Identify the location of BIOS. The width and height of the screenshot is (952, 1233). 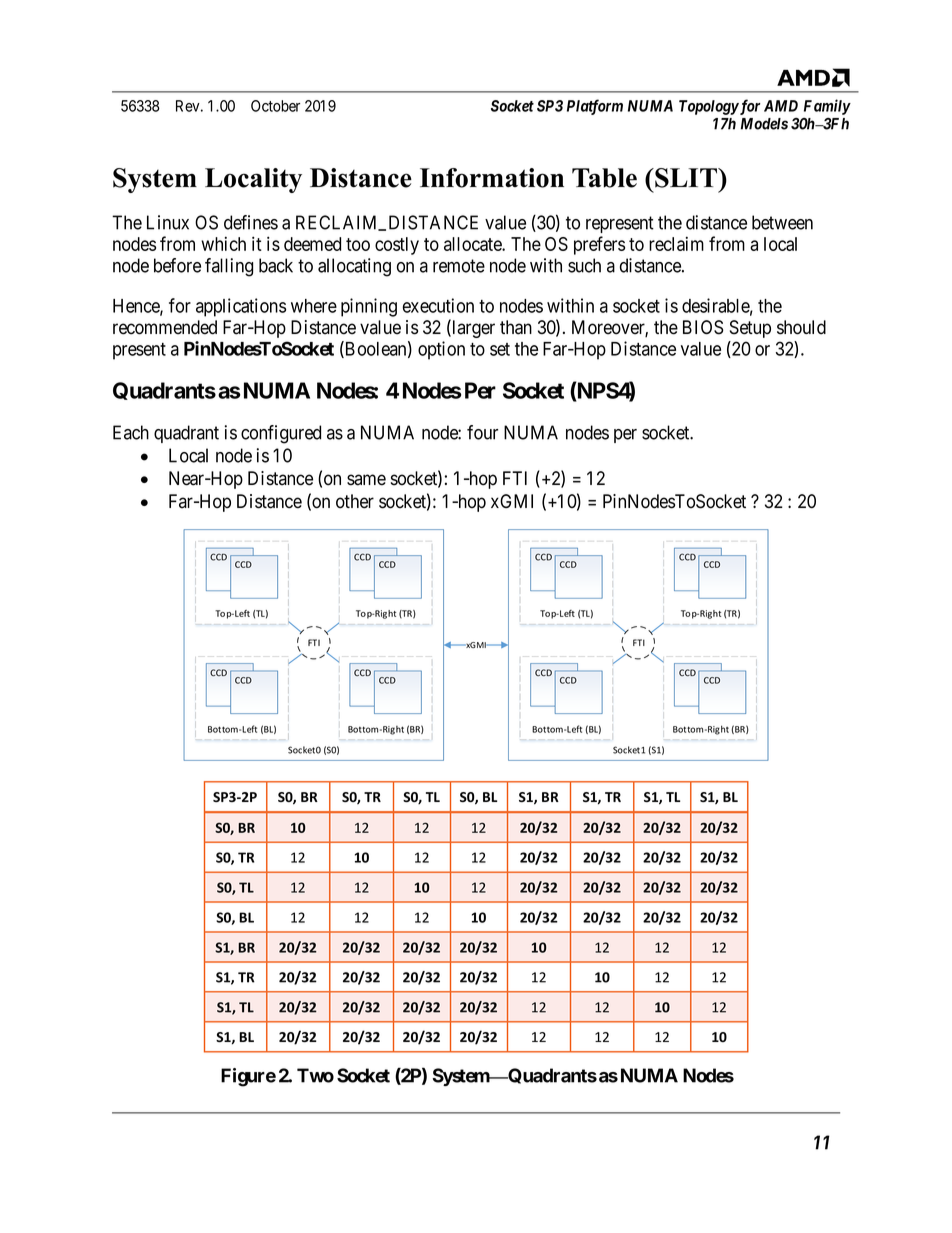
(703, 327).
